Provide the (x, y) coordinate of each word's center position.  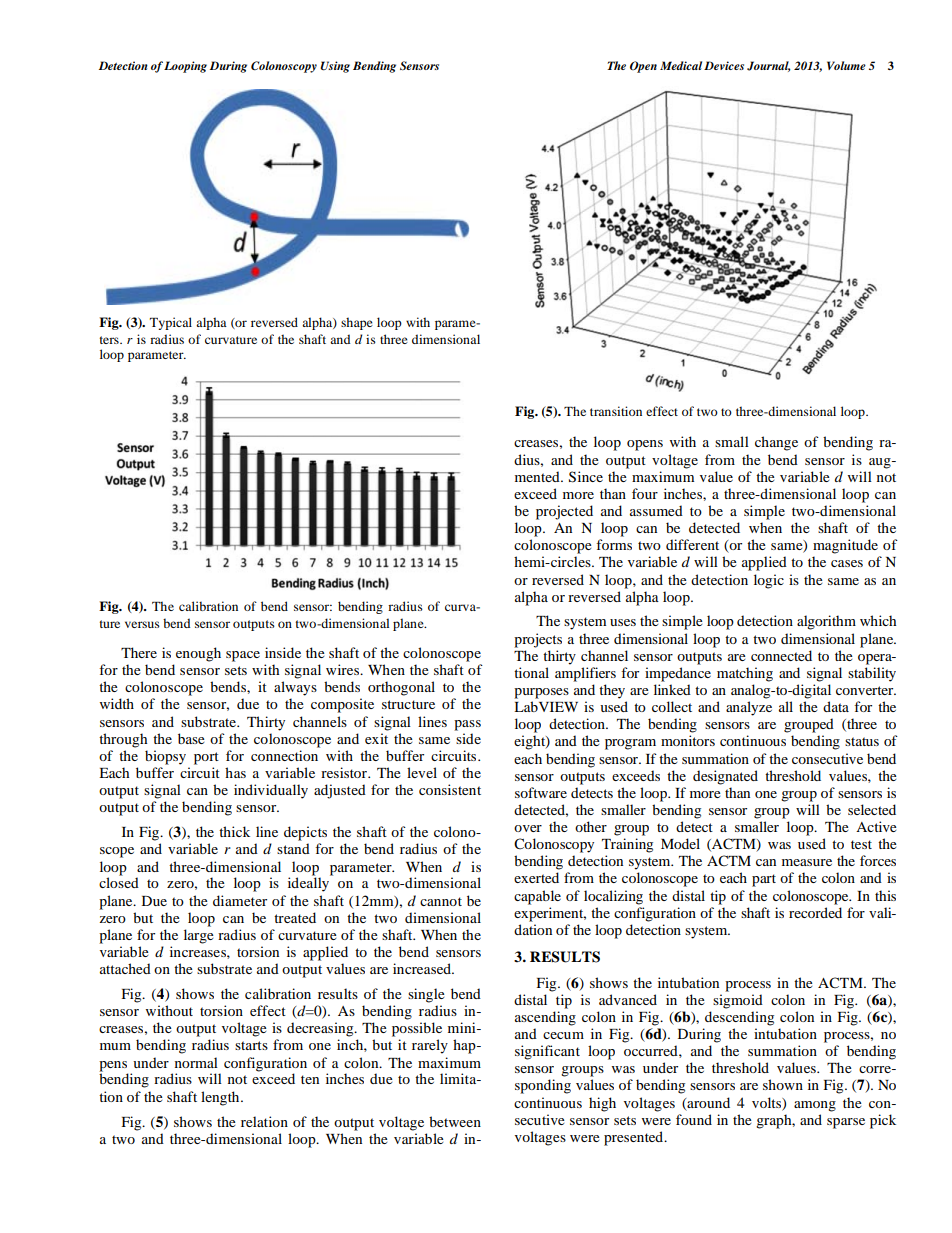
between (455, 1121)
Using (335, 67)
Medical (681, 65)
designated (725, 777)
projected (564, 512)
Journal (768, 66)
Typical (171, 323)
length (221, 1098)
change (776, 443)
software (541, 792)
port (206, 758)
